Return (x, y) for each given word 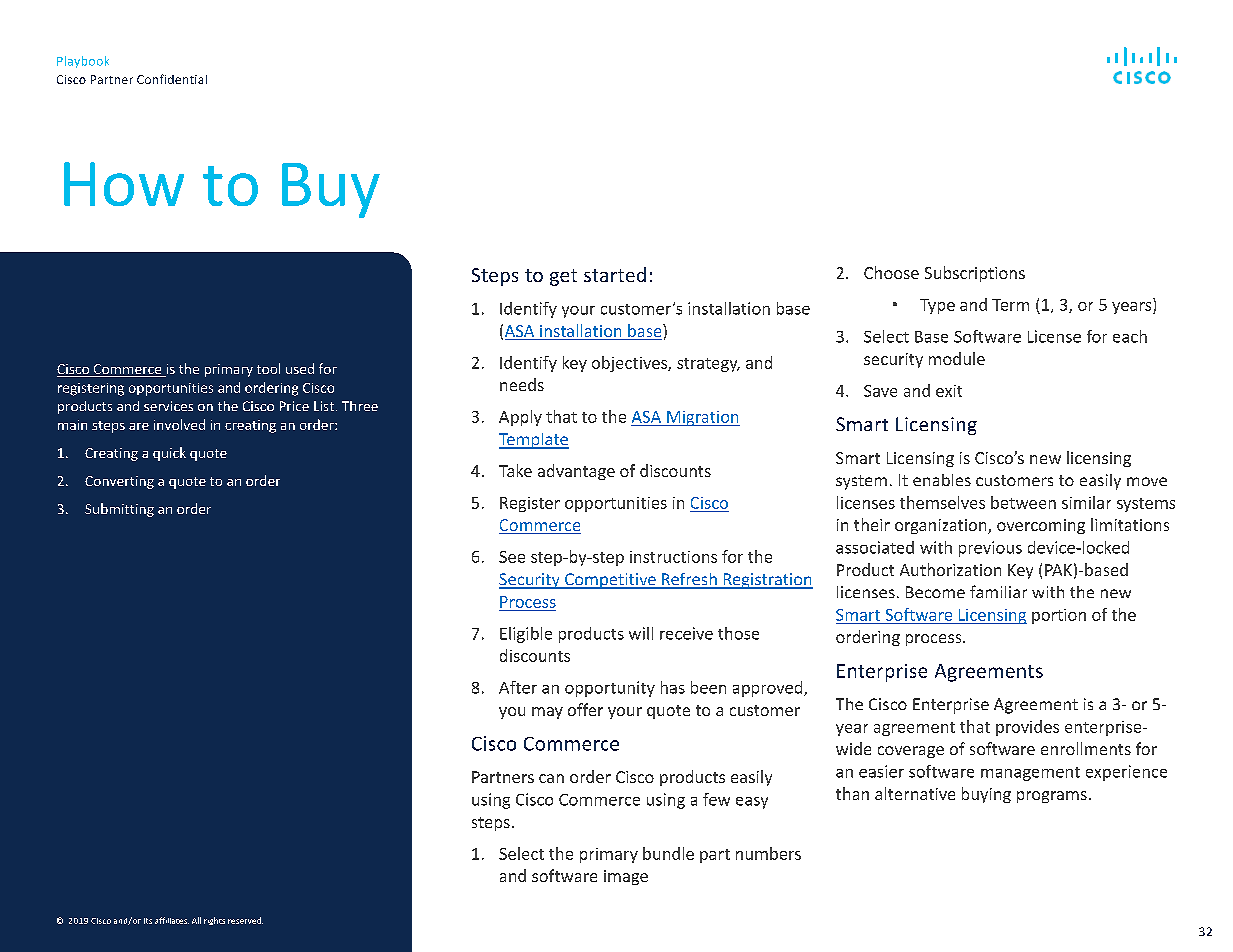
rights (214, 921)
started (615, 274)
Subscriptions (975, 274)
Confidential (172, 79)
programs (1052, 797)
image (626, 877)
